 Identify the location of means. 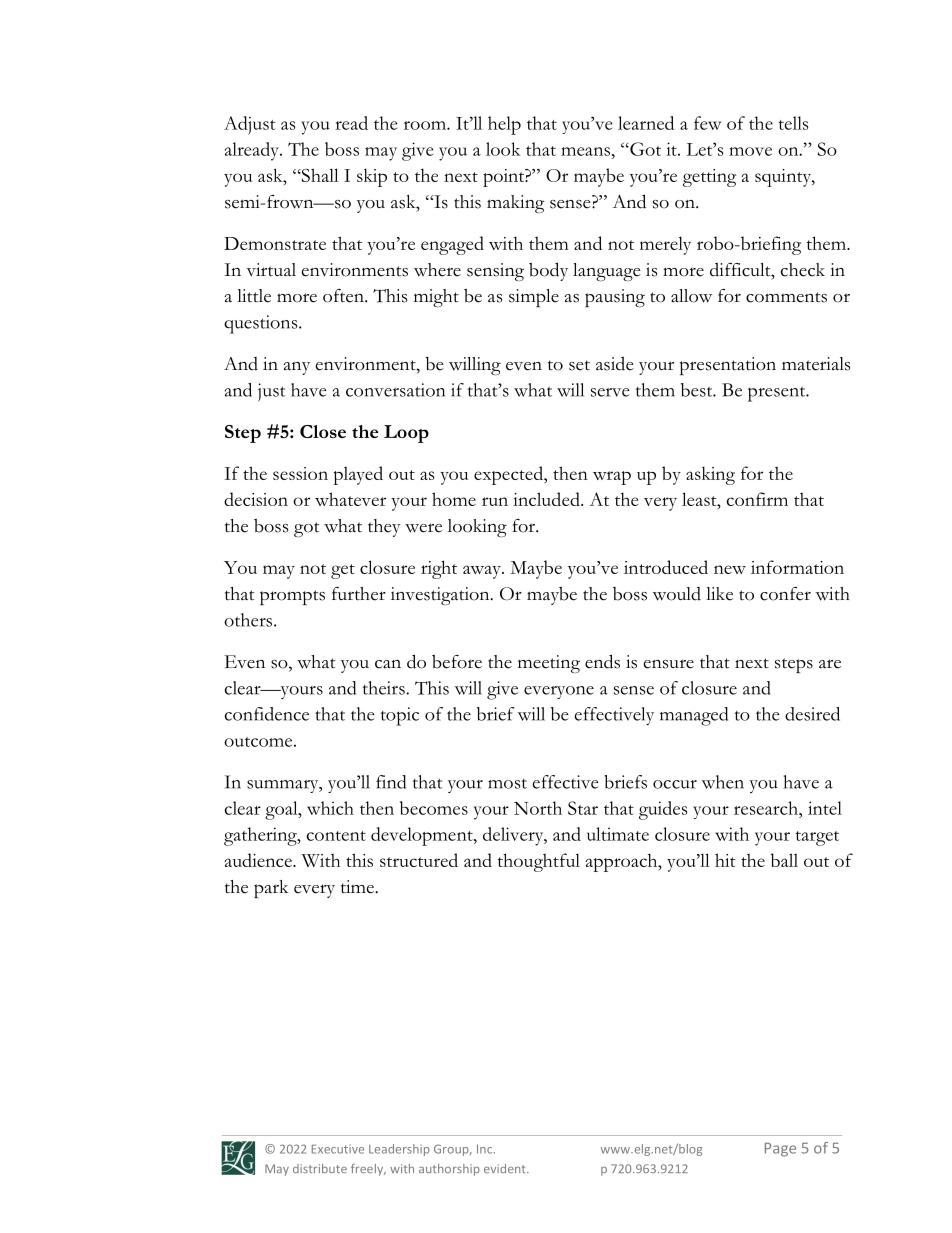
(585, 151).
